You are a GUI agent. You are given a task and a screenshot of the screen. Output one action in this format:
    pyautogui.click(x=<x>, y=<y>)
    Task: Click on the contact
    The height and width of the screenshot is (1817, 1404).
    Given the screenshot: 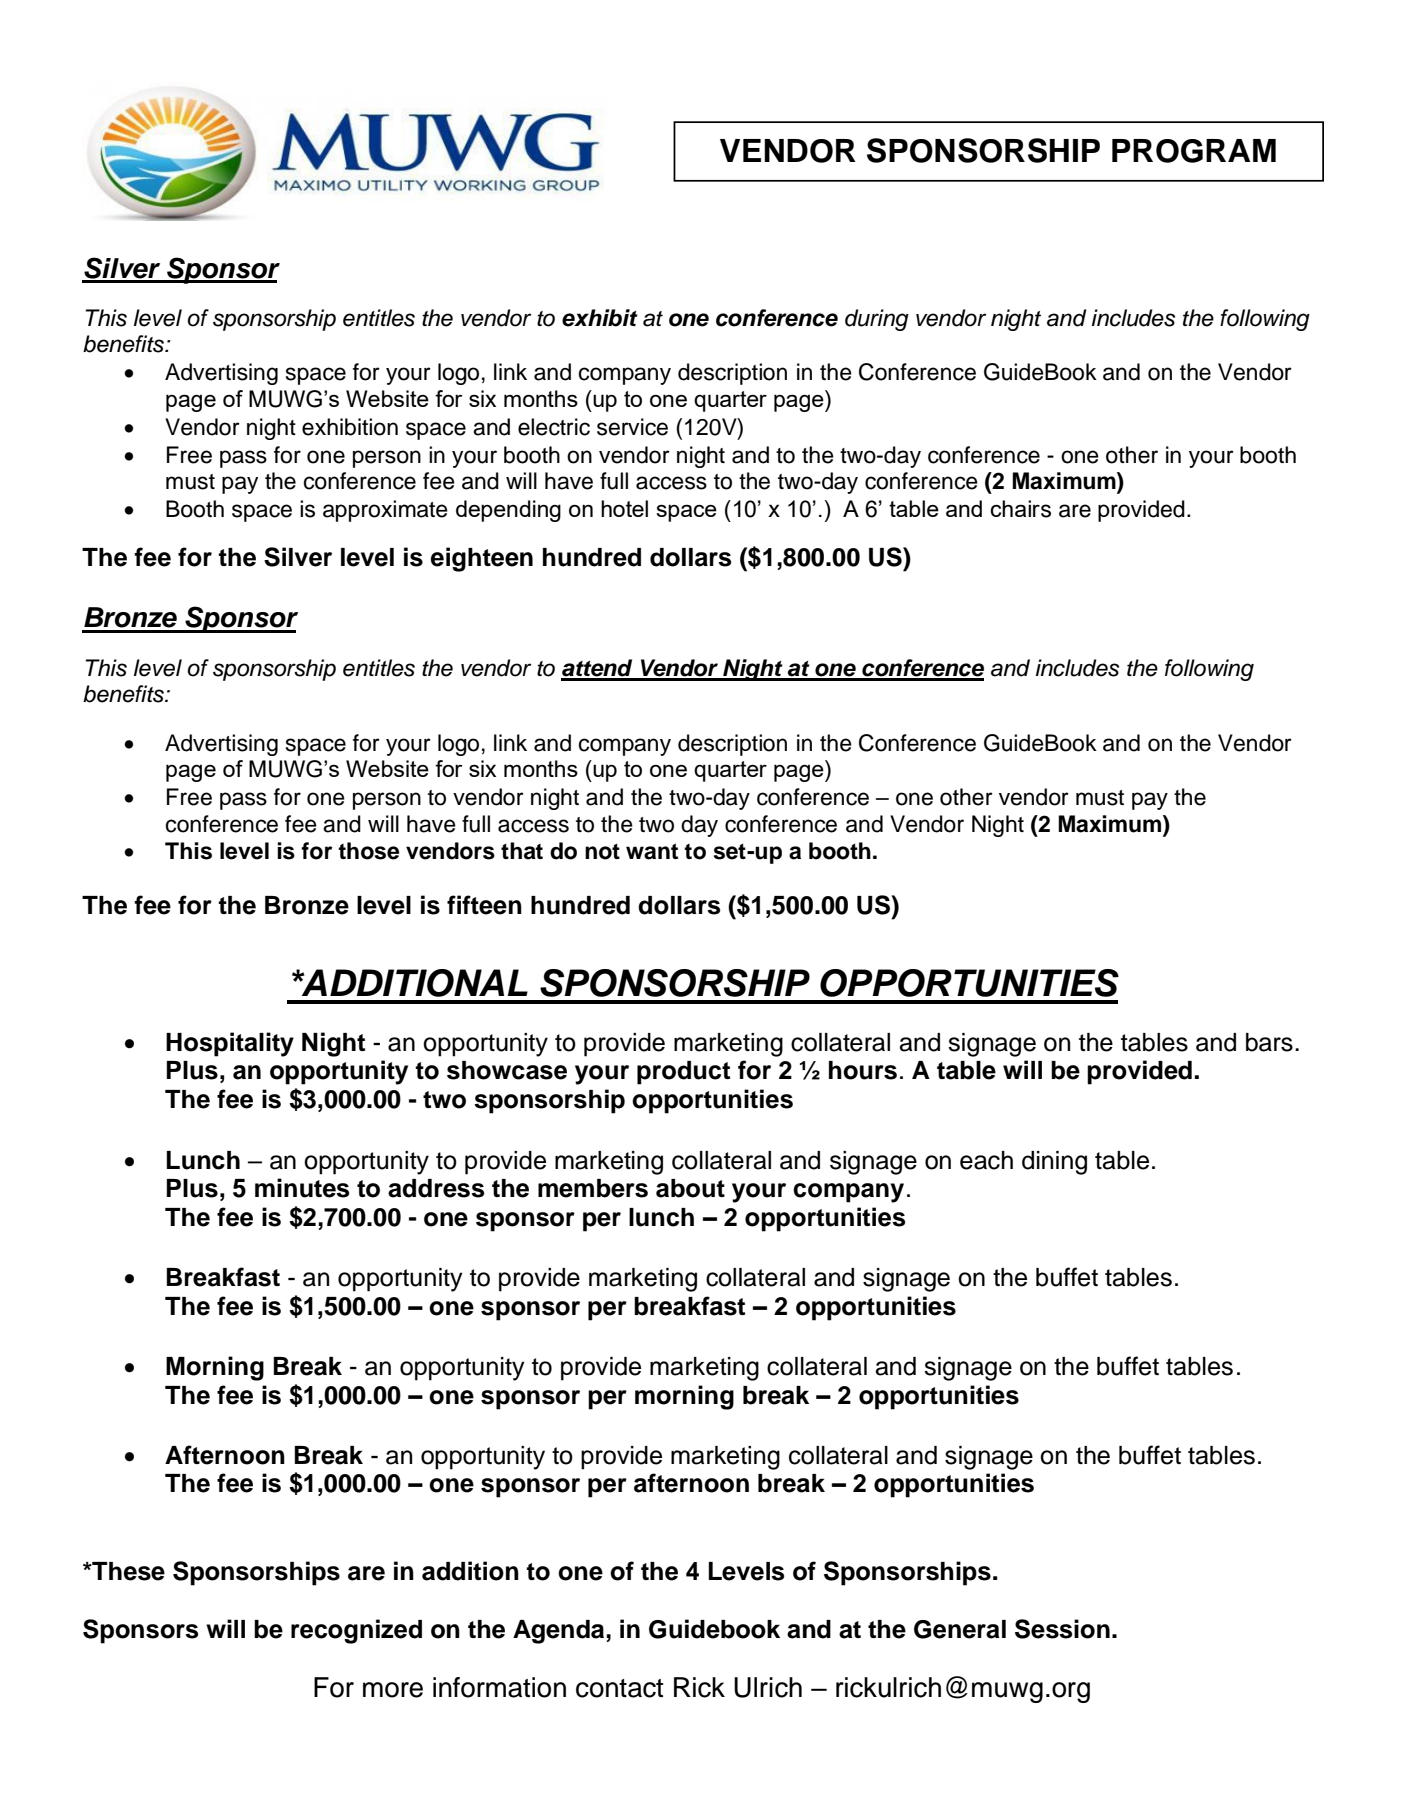 What is the action you would take?
    pyautogui.click(x=619, y=1688)
